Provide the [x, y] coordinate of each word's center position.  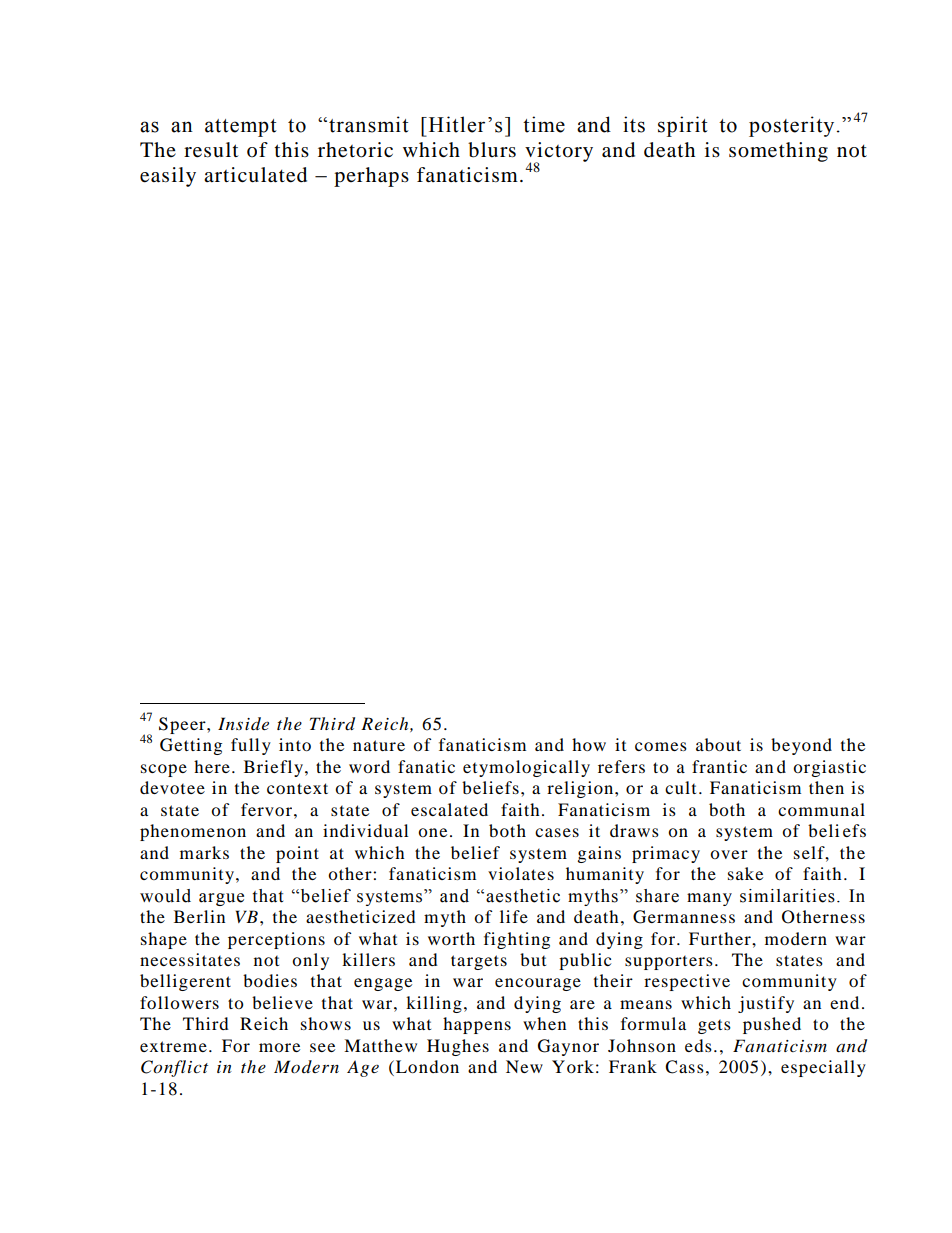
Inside [243, 724]
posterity [791, 126]
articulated [255, 175]
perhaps [371, 177]
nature [379, 745]
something [778, 152]
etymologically [526, 768]
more [279, 1047]
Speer [183, 725]
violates [521, 873]
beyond [801, 746]
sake [745, 873]
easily [168, 177]
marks [204, 852]
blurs [492, 150]
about [718, 744]
